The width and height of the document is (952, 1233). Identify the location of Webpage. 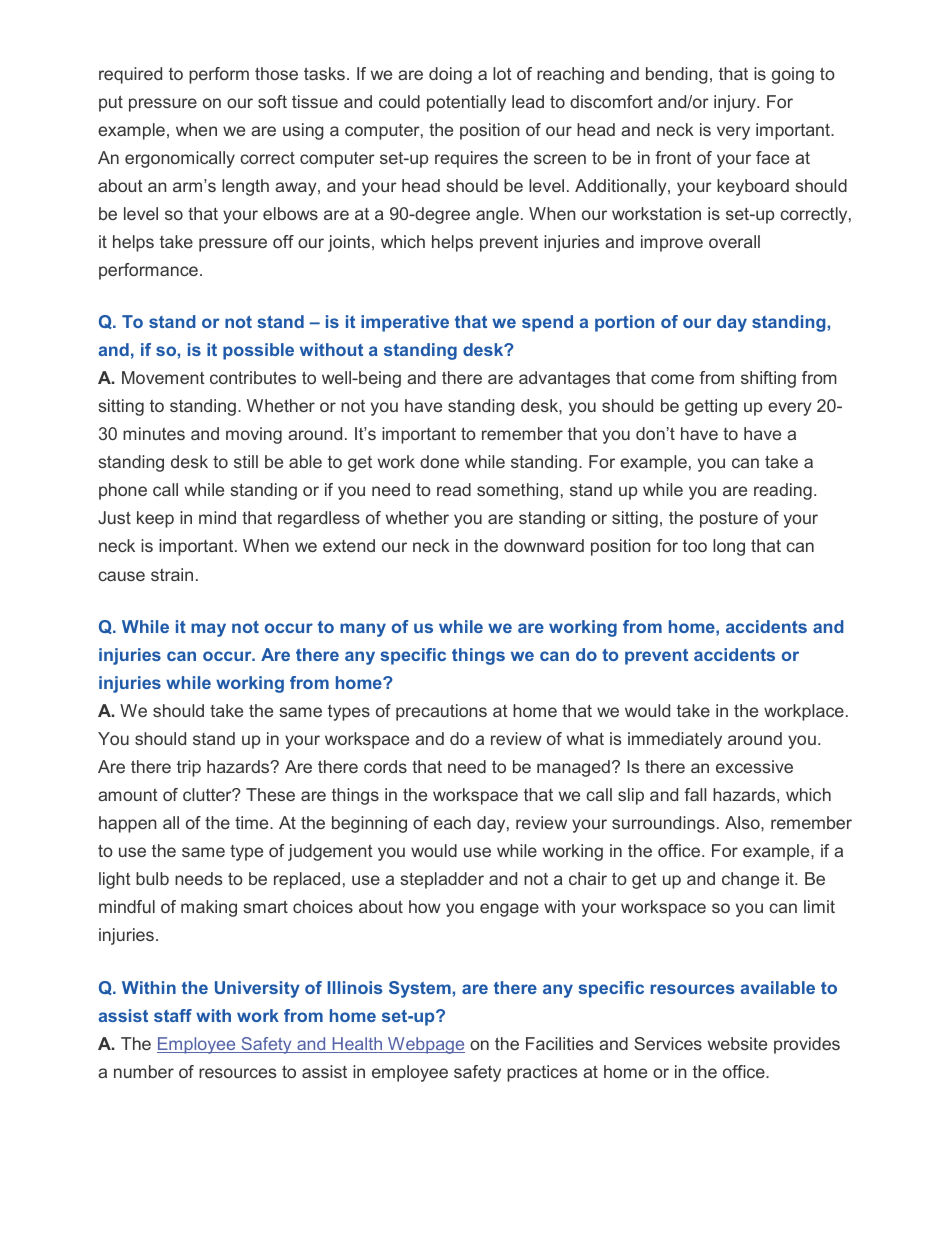
(425, 1045).
